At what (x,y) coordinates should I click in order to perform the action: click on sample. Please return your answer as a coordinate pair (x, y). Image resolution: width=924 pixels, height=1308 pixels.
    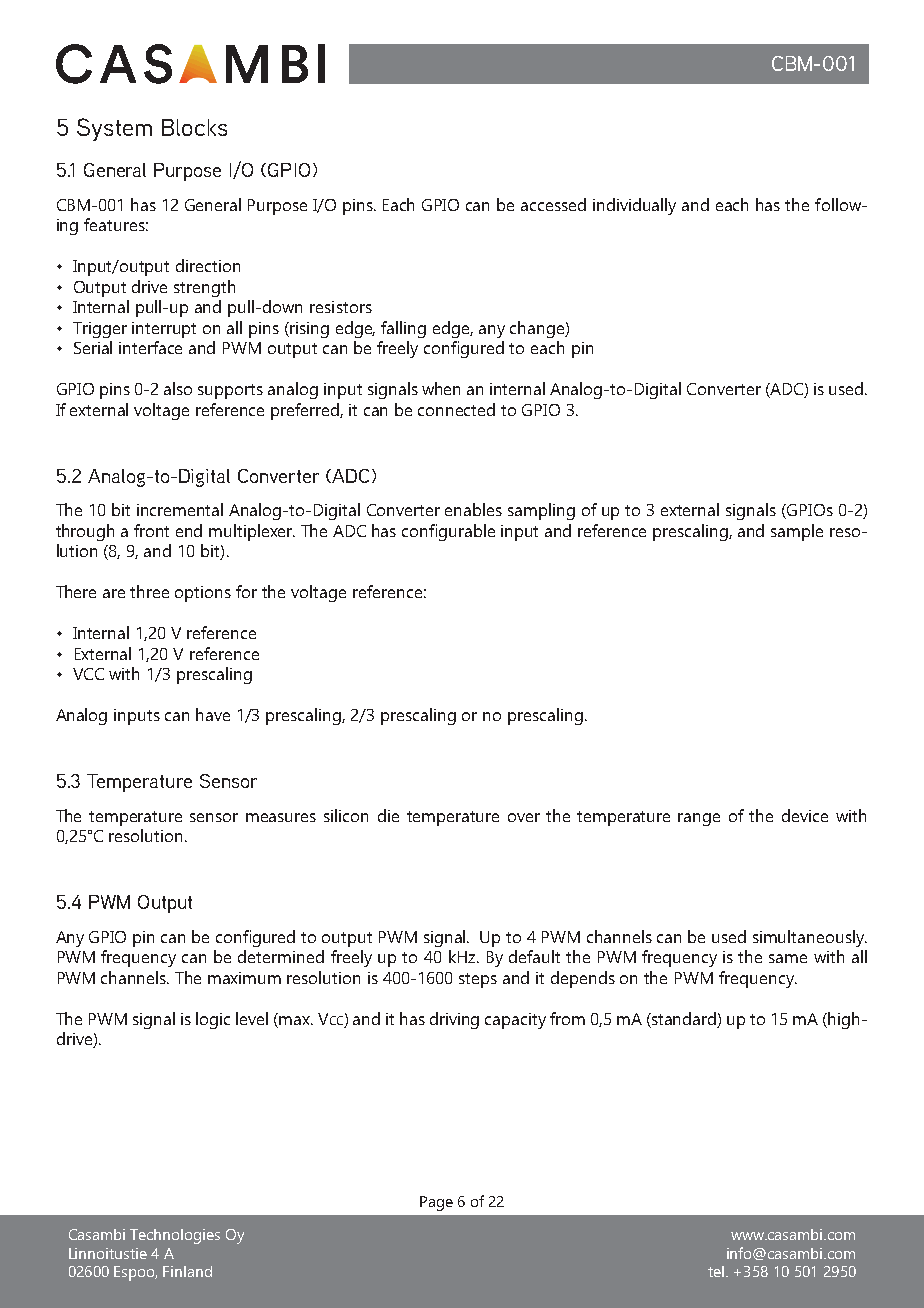
    Looking at the image, I should click on (797, 532).
